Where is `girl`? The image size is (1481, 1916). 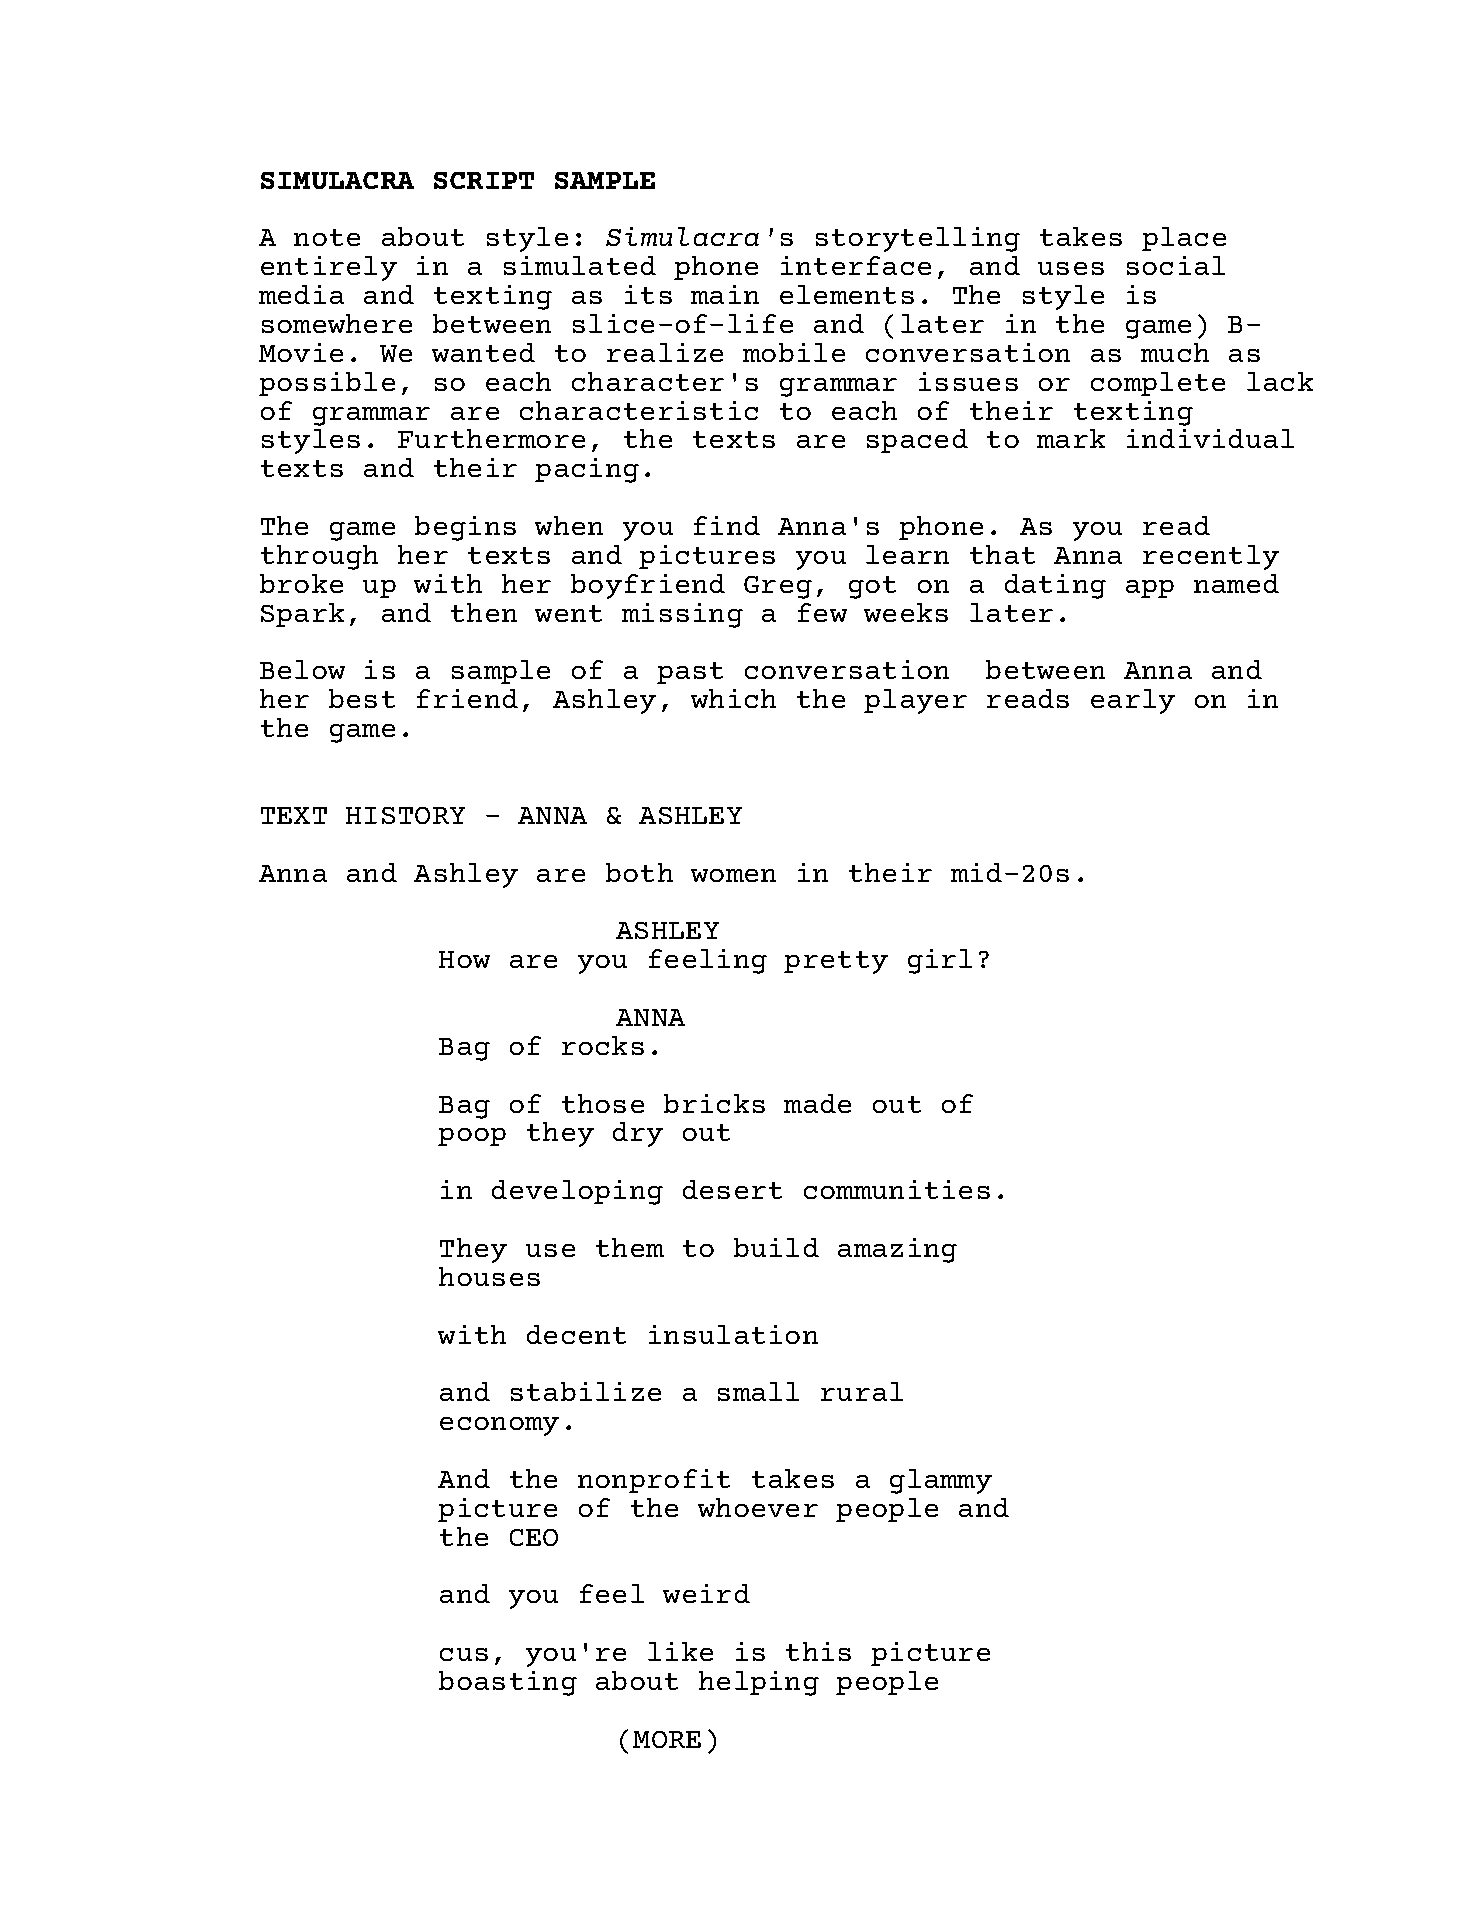 girl is located at coordinates (940, 961).
